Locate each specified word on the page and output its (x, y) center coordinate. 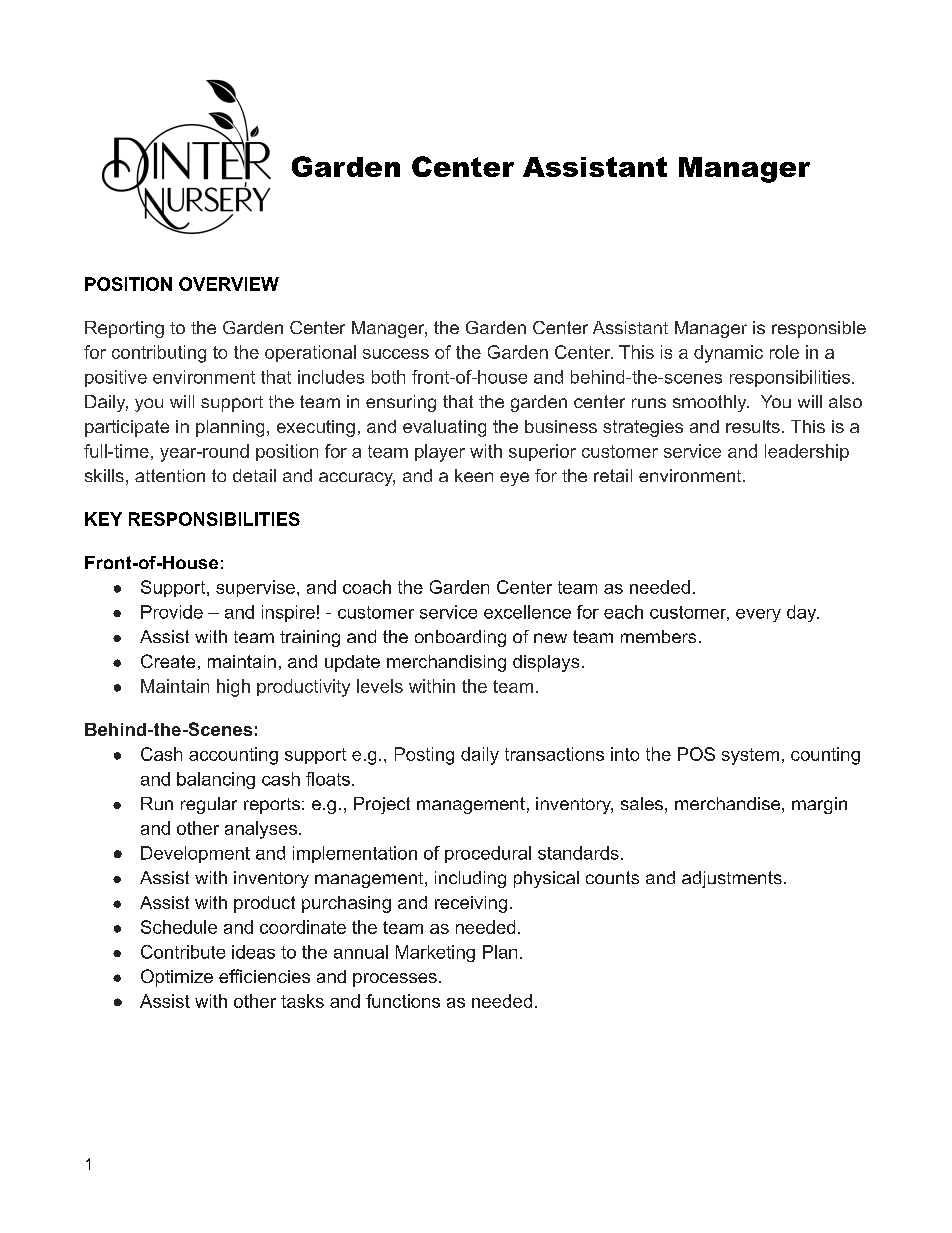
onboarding (460, 638)
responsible (819, 329)
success (396, 354)
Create (168, 661)
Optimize (177, 978)
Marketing (435, 953)
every (758, 615)
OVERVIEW (229, 284)
